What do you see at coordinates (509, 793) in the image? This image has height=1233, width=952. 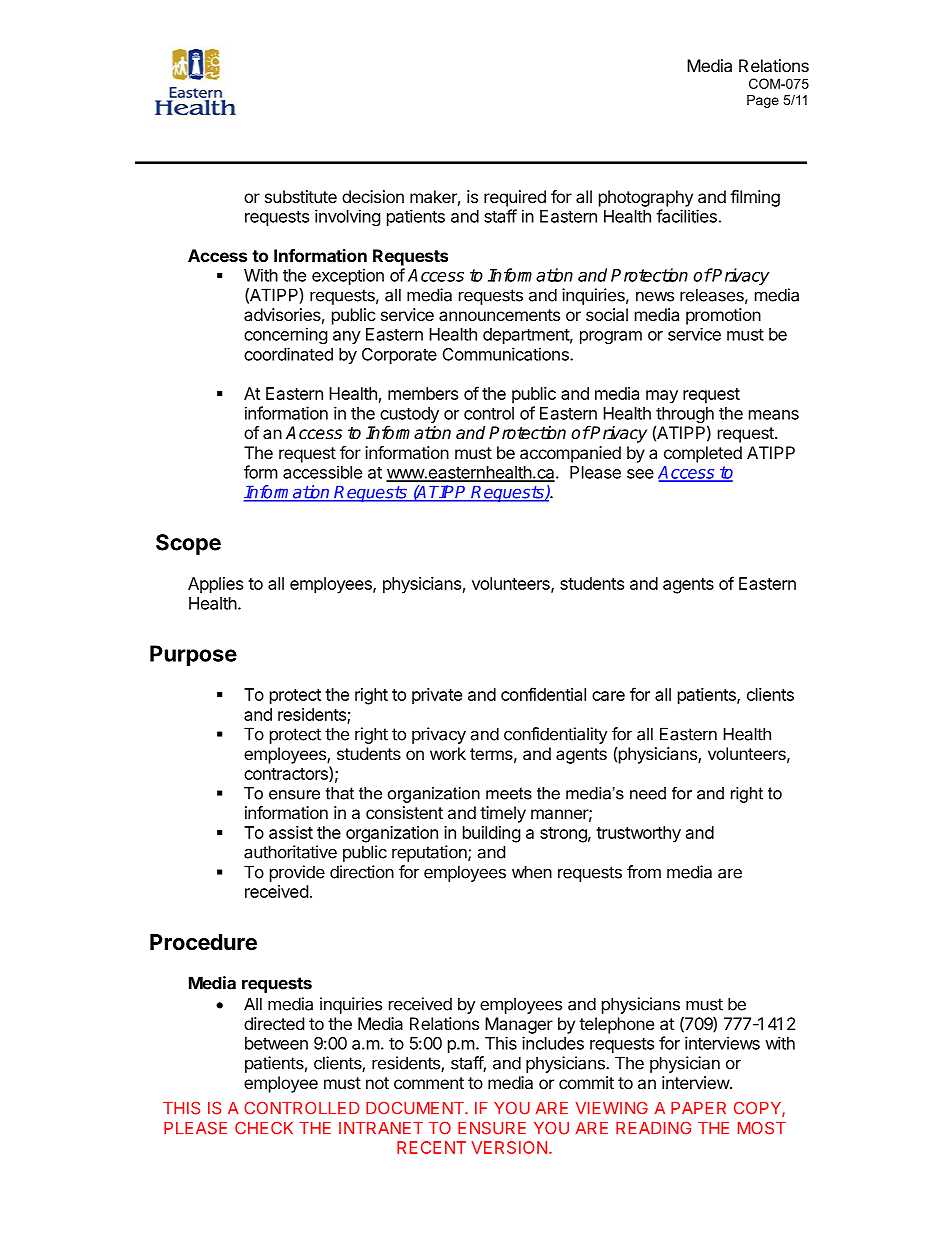 I see `meets` at bounding box center [509, 793].
